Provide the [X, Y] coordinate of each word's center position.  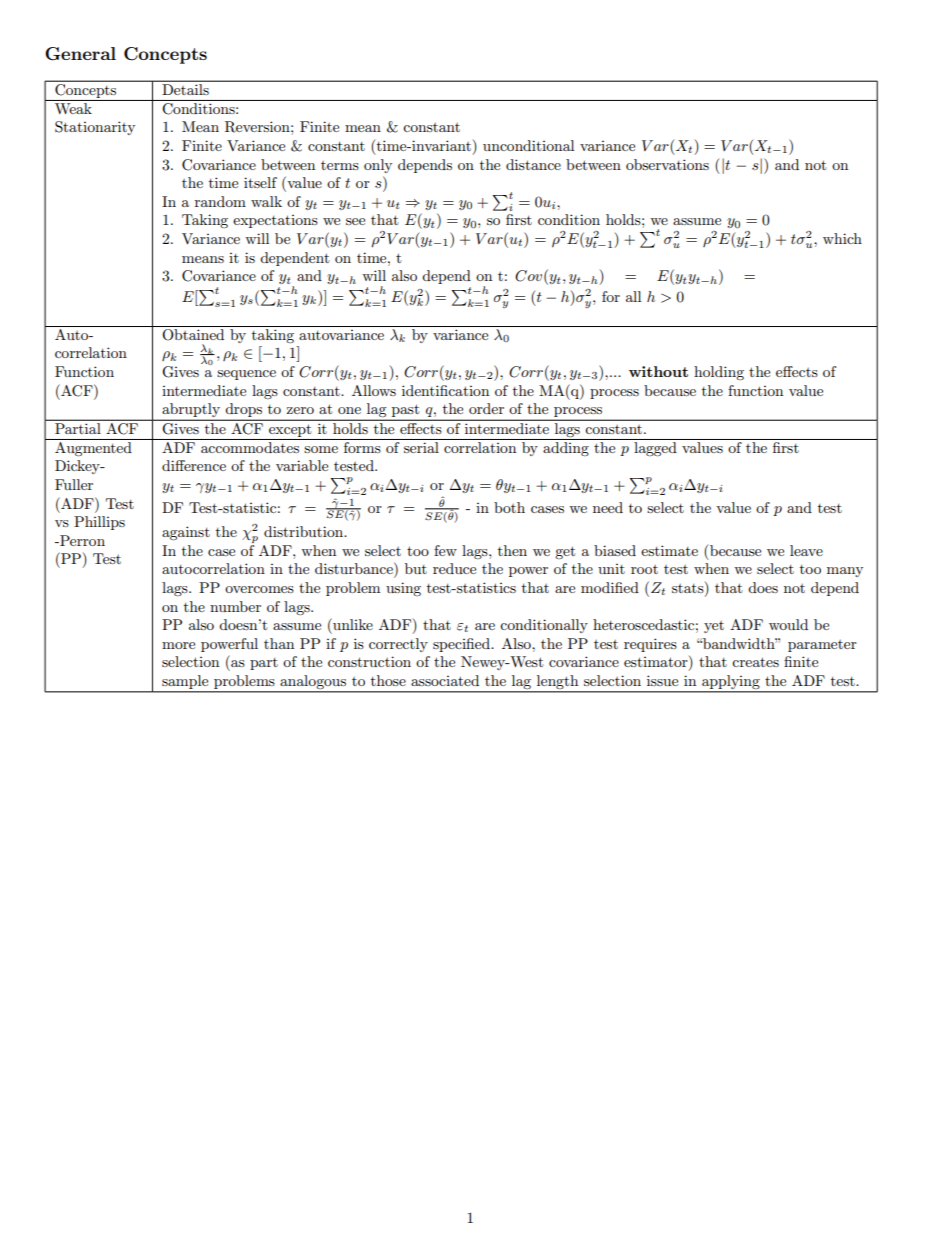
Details [185, 88]
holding [719, 373]
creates [755, 662]
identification [445, 390]
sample [185, 682]
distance [533, 164]
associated [445, 680]
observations [667, 164]
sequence [246, 375]
